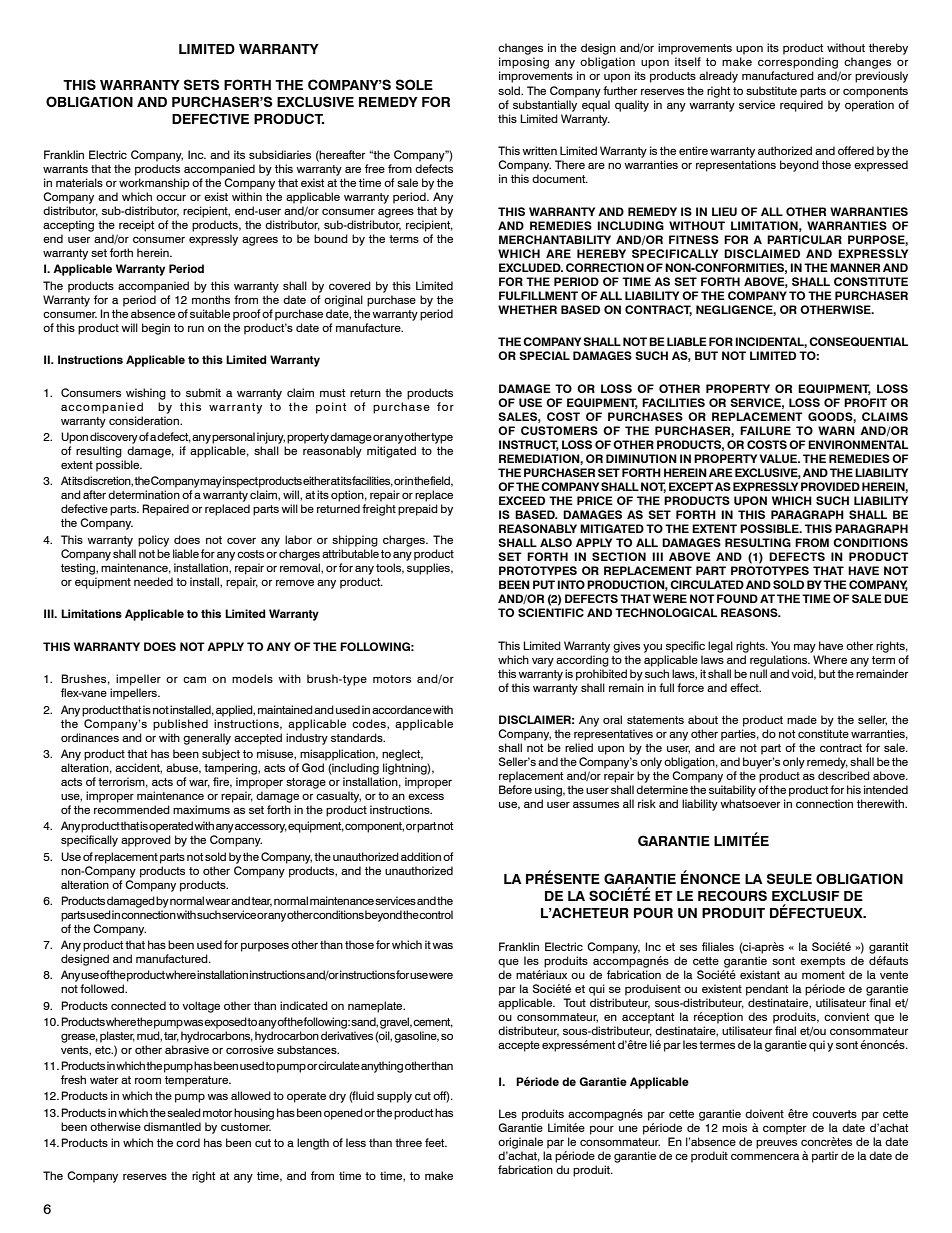 The width and height of the screenshot is (952, 1233). Describe the element at coordinates (784, 1129) in the screenshot. I see `compter` at that location.
